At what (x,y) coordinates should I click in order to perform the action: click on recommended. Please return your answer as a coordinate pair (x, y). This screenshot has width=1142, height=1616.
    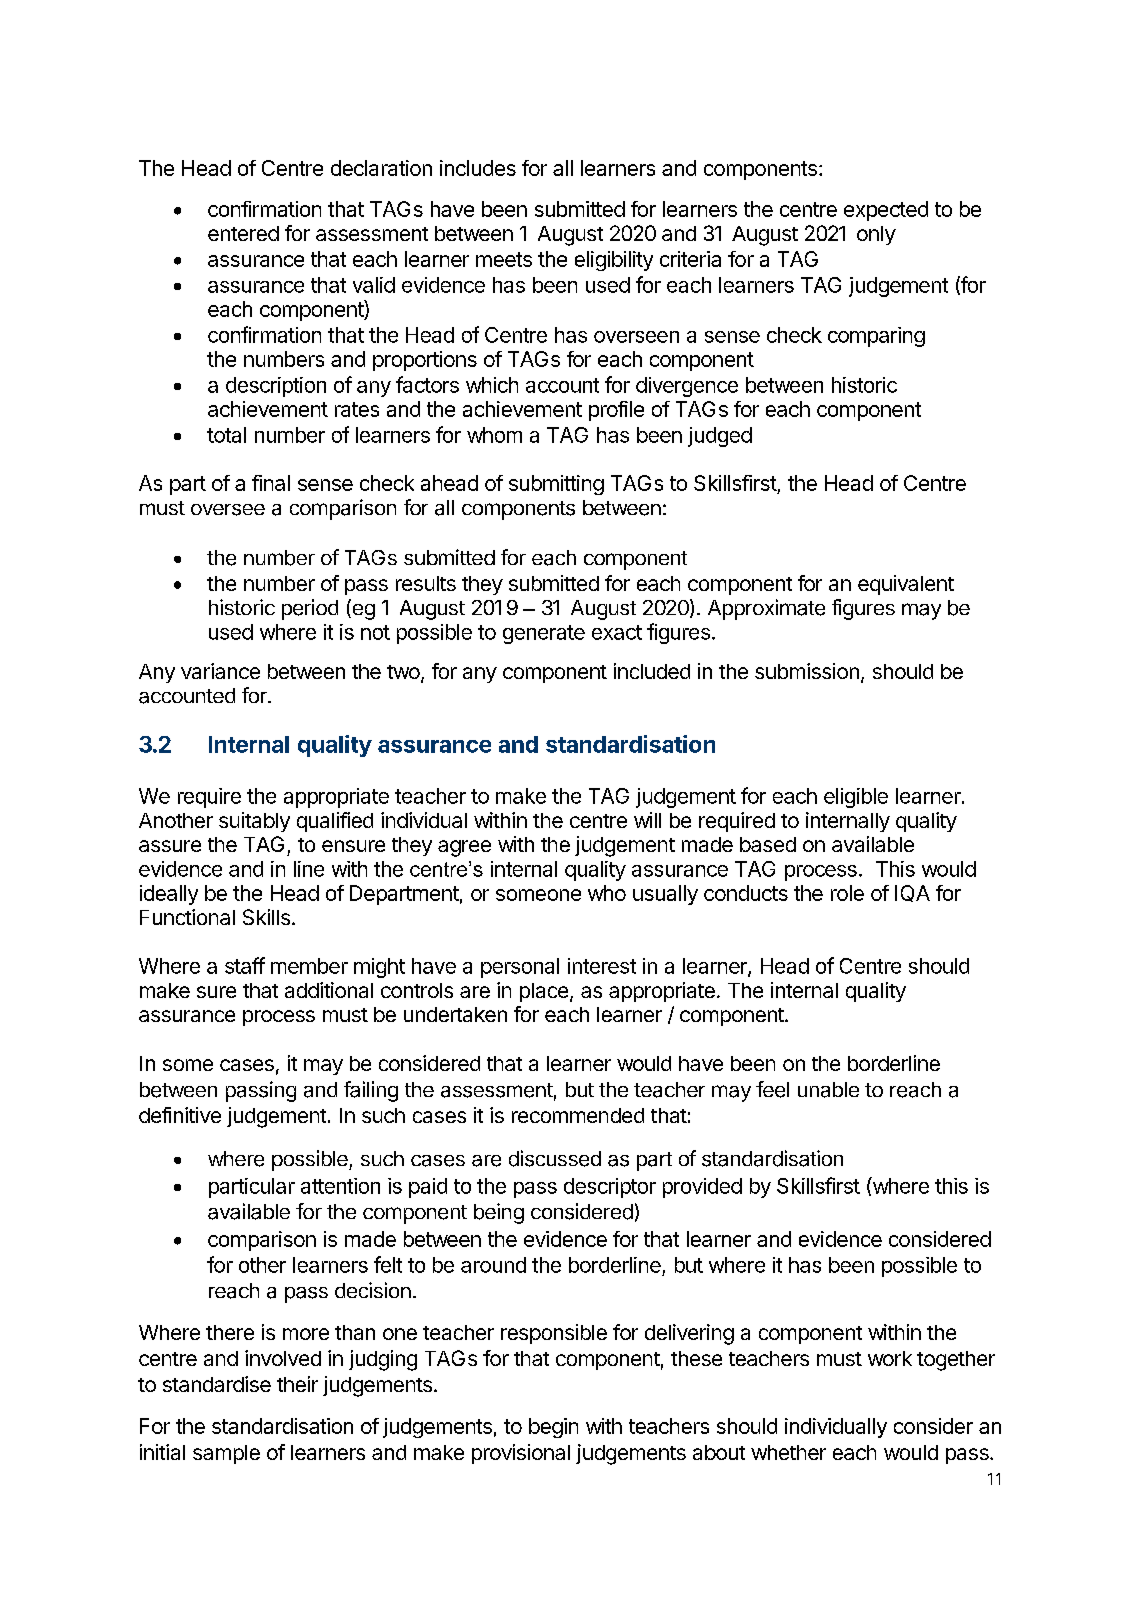
    Looking at the image, I should click on (578, 1115).
